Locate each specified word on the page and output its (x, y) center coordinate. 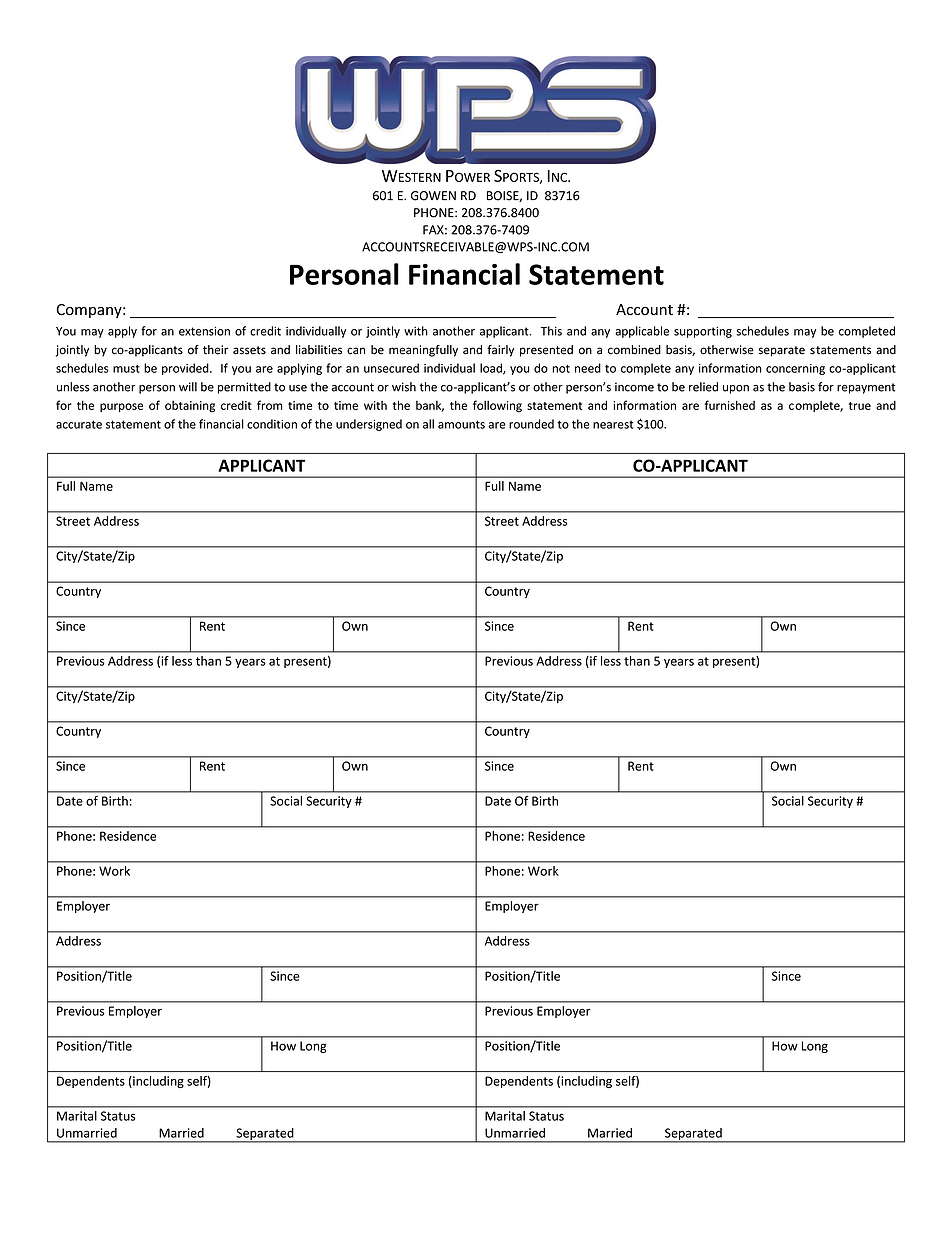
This (551, 331)
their (215, 350)
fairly (500, 351)
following (497, 406)
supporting (703, 332)
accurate (79, 424)
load (492, 369)
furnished (730, 405)
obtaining (190, 407)
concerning (795, 369)
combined (634, 350)
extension (204, 331)
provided (186, 369)
